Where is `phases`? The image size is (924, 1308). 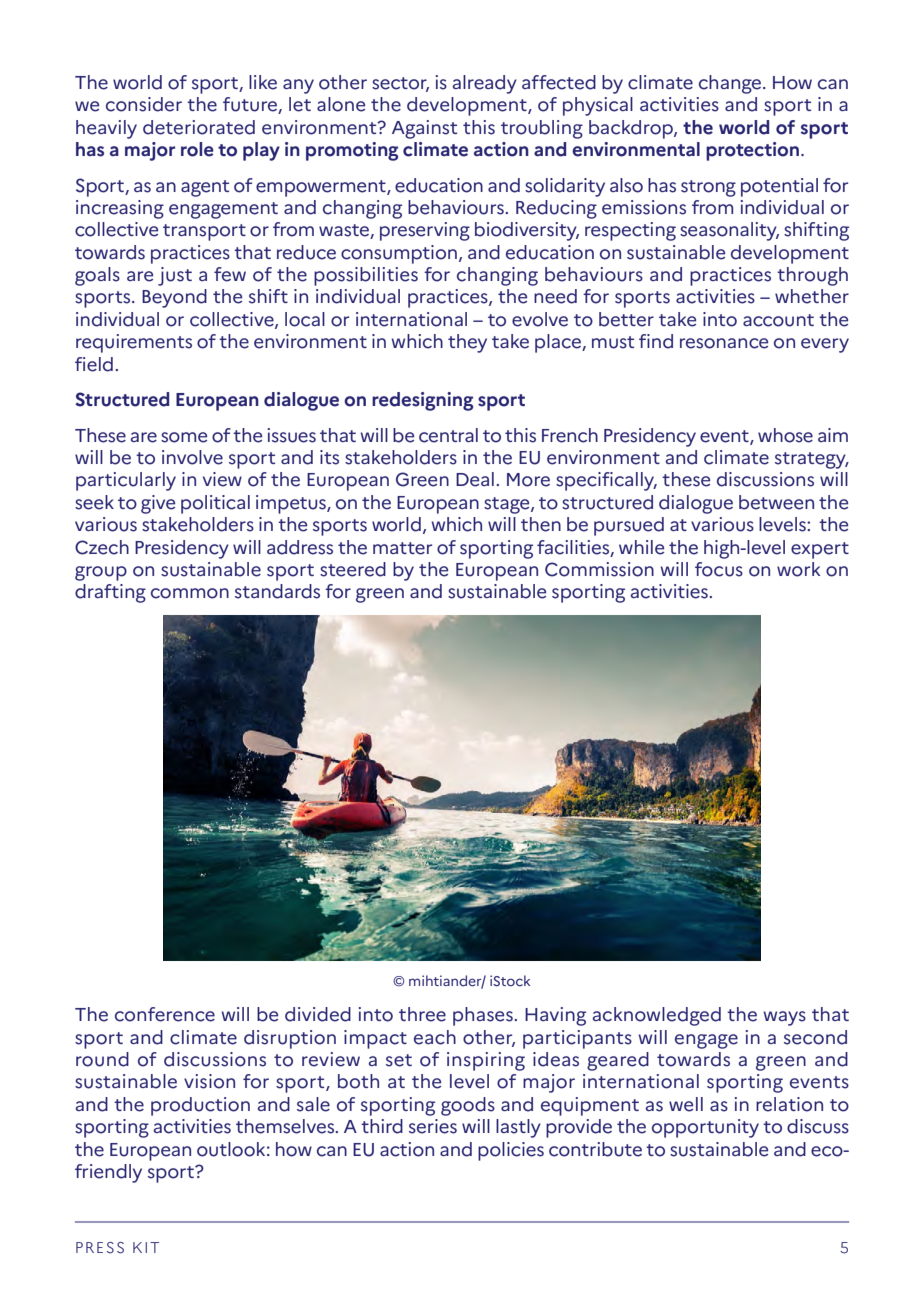 phases is located at coordinates (484, 1016).
